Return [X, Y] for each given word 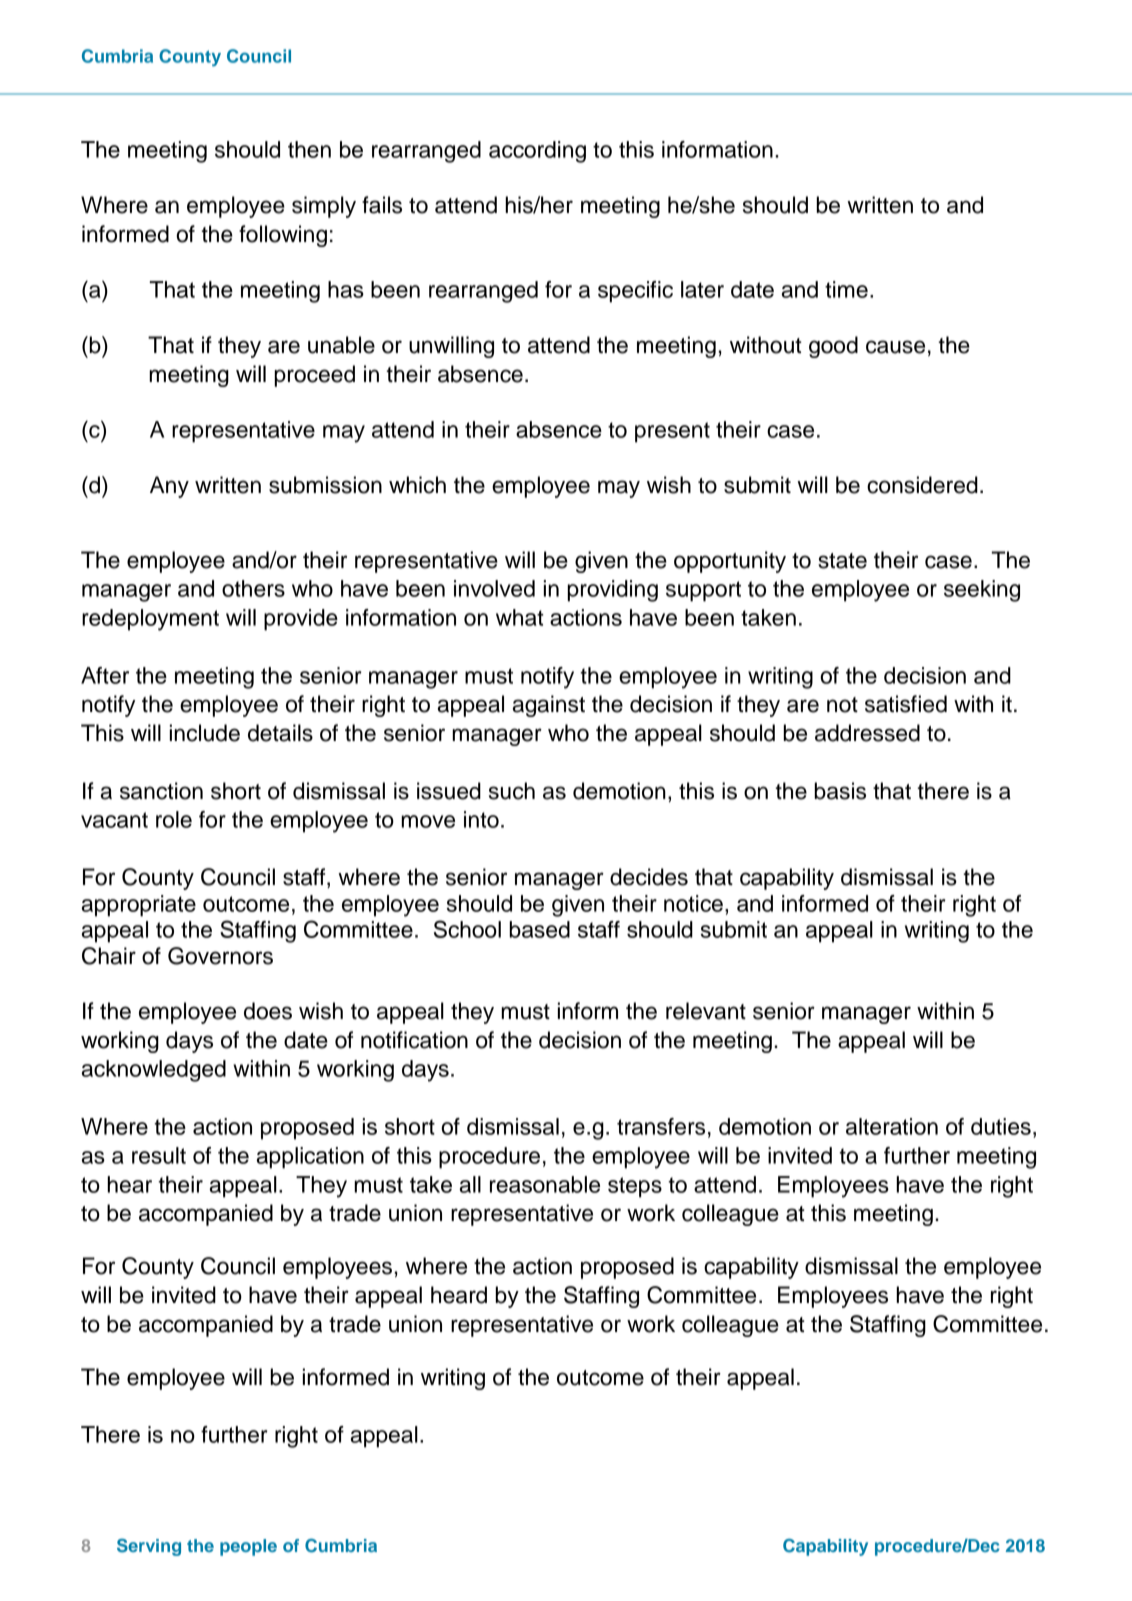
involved [494, 588]
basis [840, 791]
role [174, 819]
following [283, 236]
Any [169, 487]
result [159, 1155]
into [481, 819]
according [537, 152]
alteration [892, 1126]
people [248, 1547]
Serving [149, 1547]
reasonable [545, 1184]
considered [922, 485]
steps [635, 1187]
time [846, 289]
